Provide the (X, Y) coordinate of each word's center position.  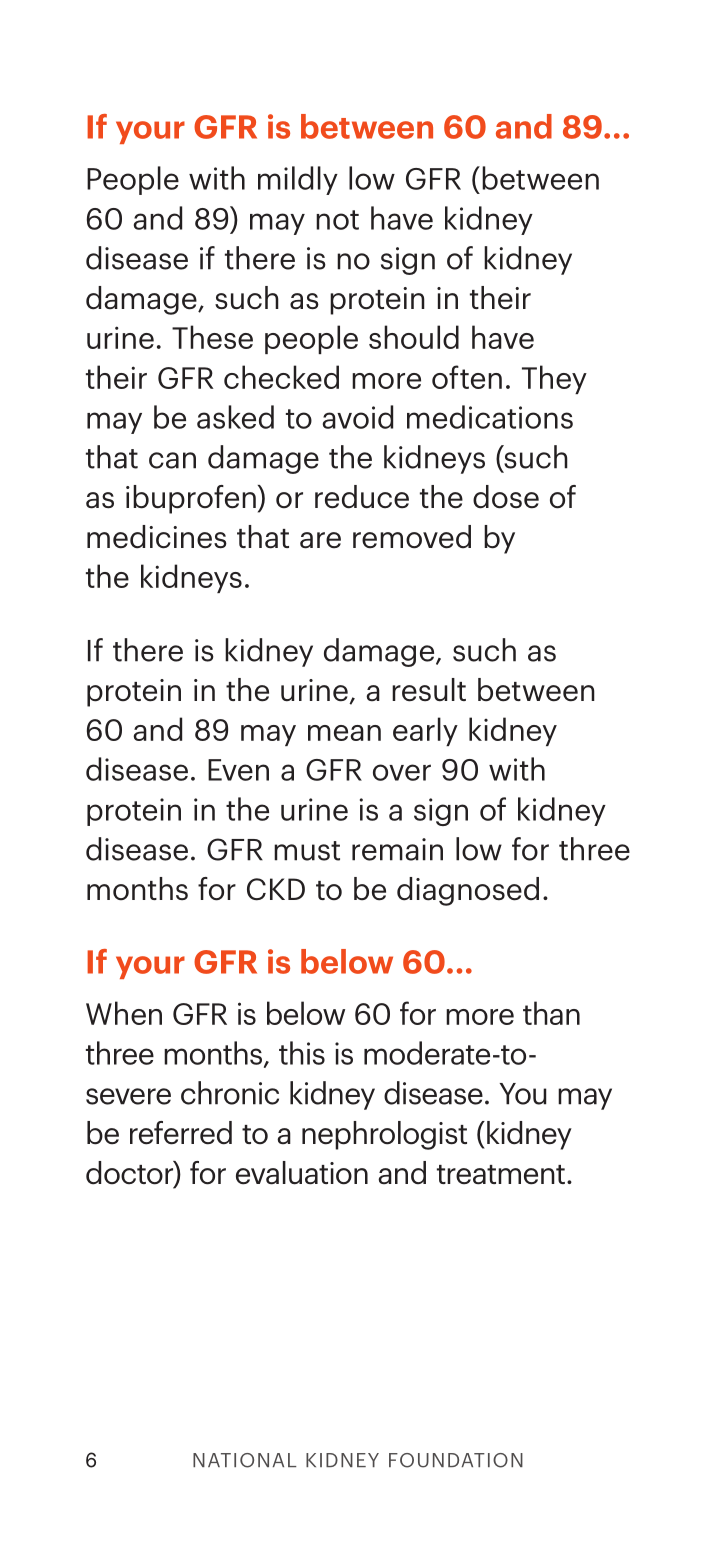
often (467, 377)
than (551, 1013)
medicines (157, 537)
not (337, 220)
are (320, 540)
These (212, 337)
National (245, 1460)
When (124, 1013)
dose (506, 497)
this (302, 1053)
